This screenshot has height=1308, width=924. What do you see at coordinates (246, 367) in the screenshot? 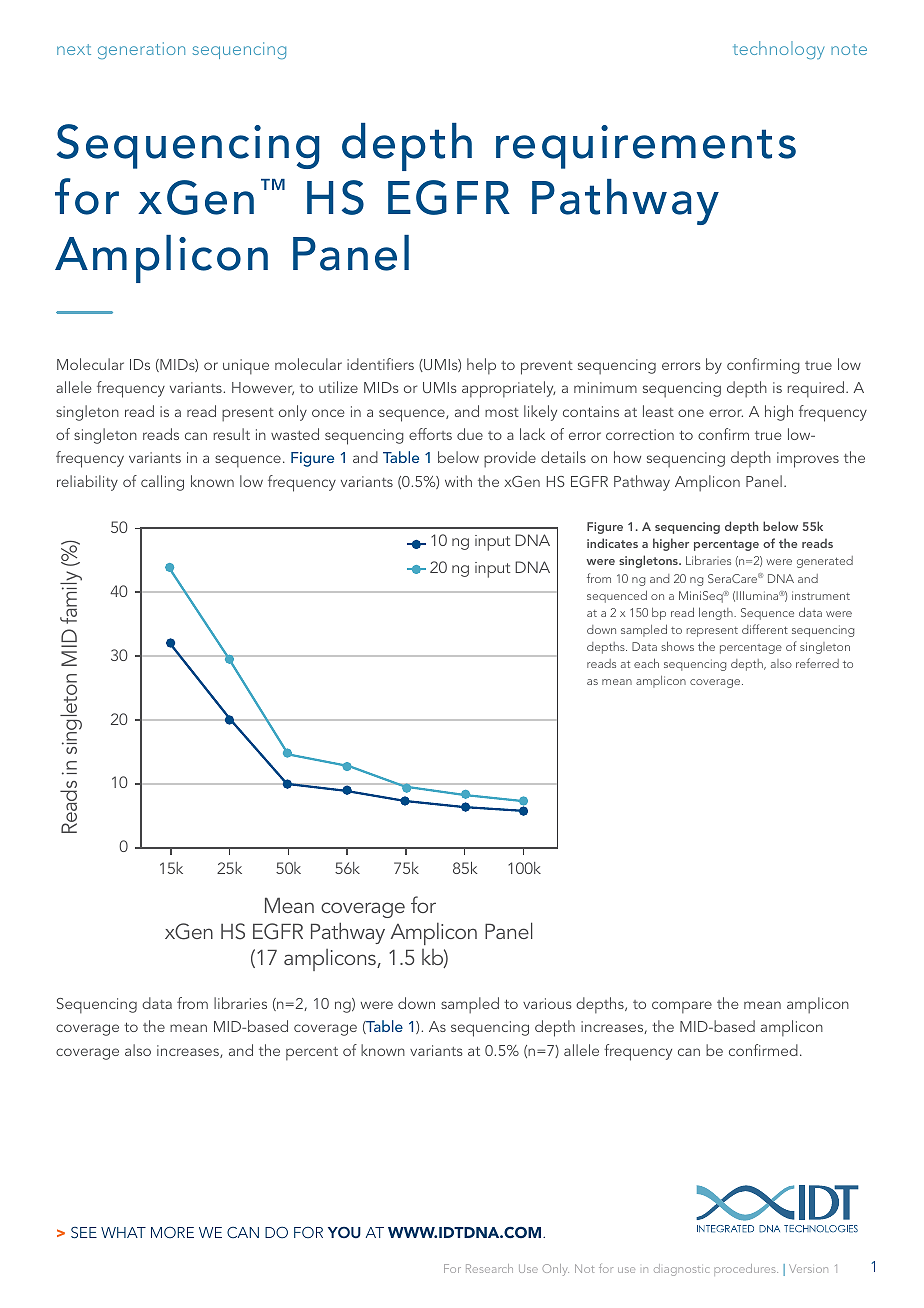
I see `unique` at bounding box center [246, 367].
